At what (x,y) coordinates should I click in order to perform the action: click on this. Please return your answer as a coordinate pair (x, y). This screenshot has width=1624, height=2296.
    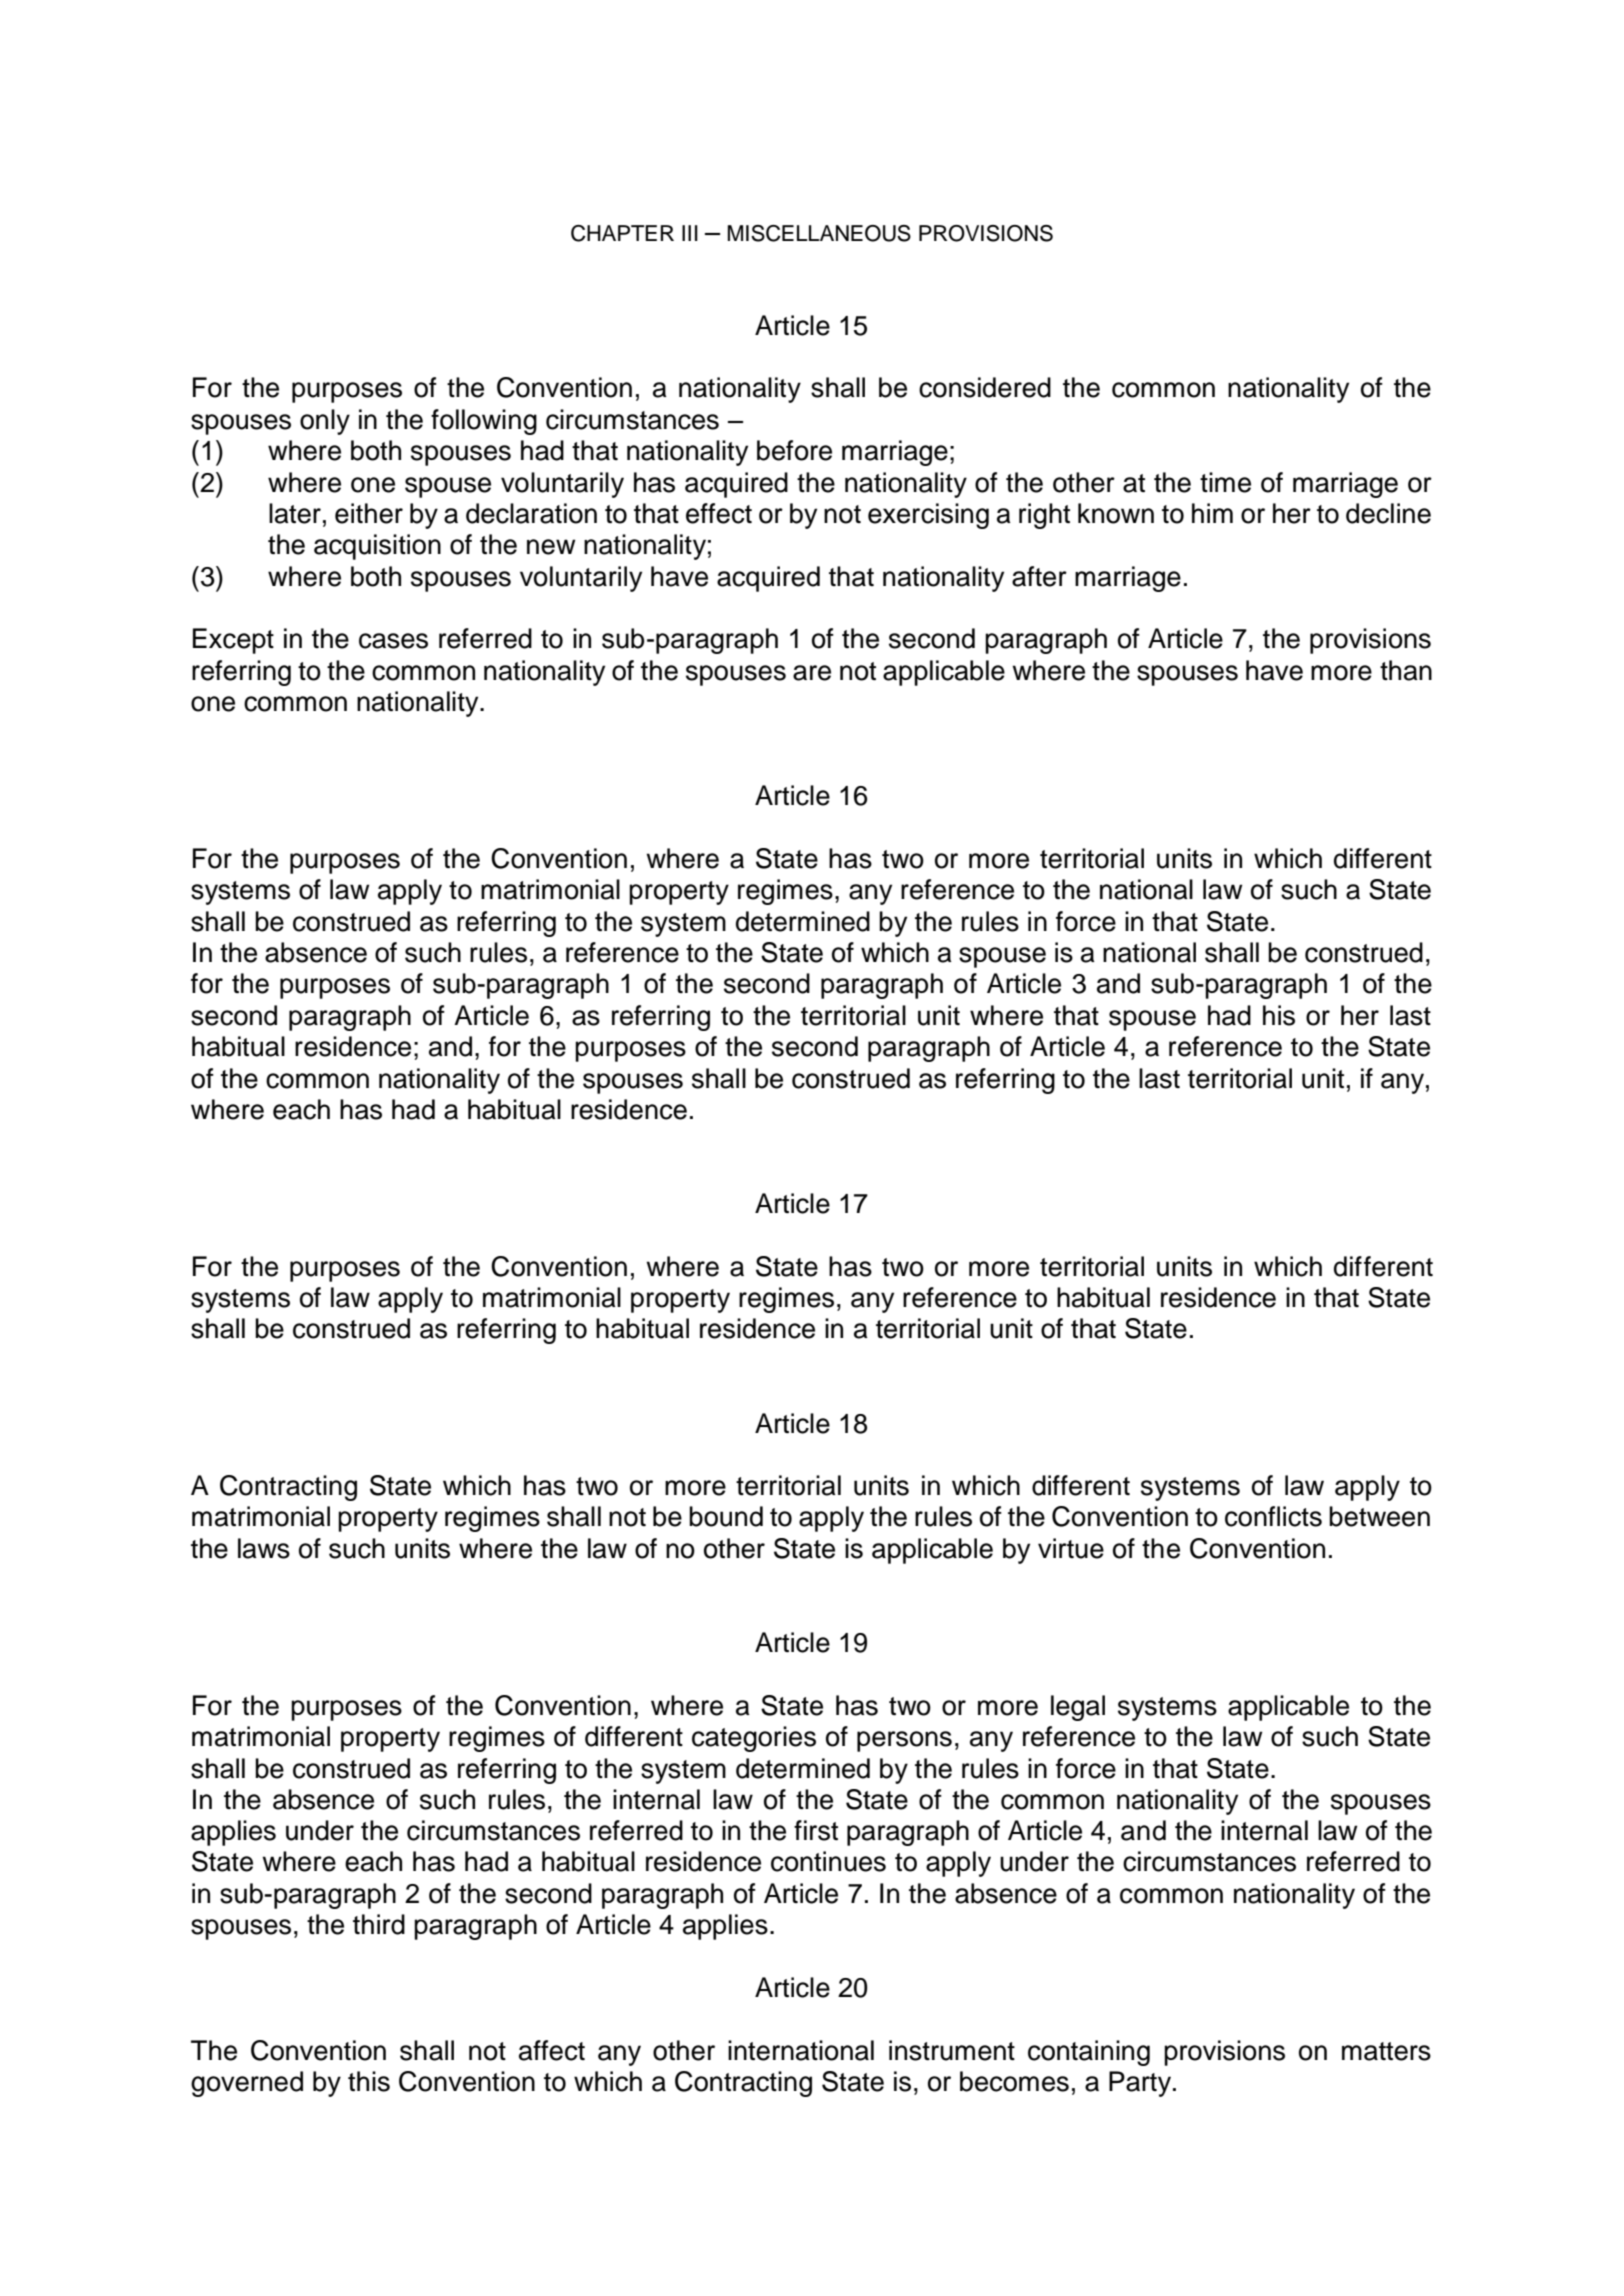
    Looking at the image, I should click on (369, 2081).
